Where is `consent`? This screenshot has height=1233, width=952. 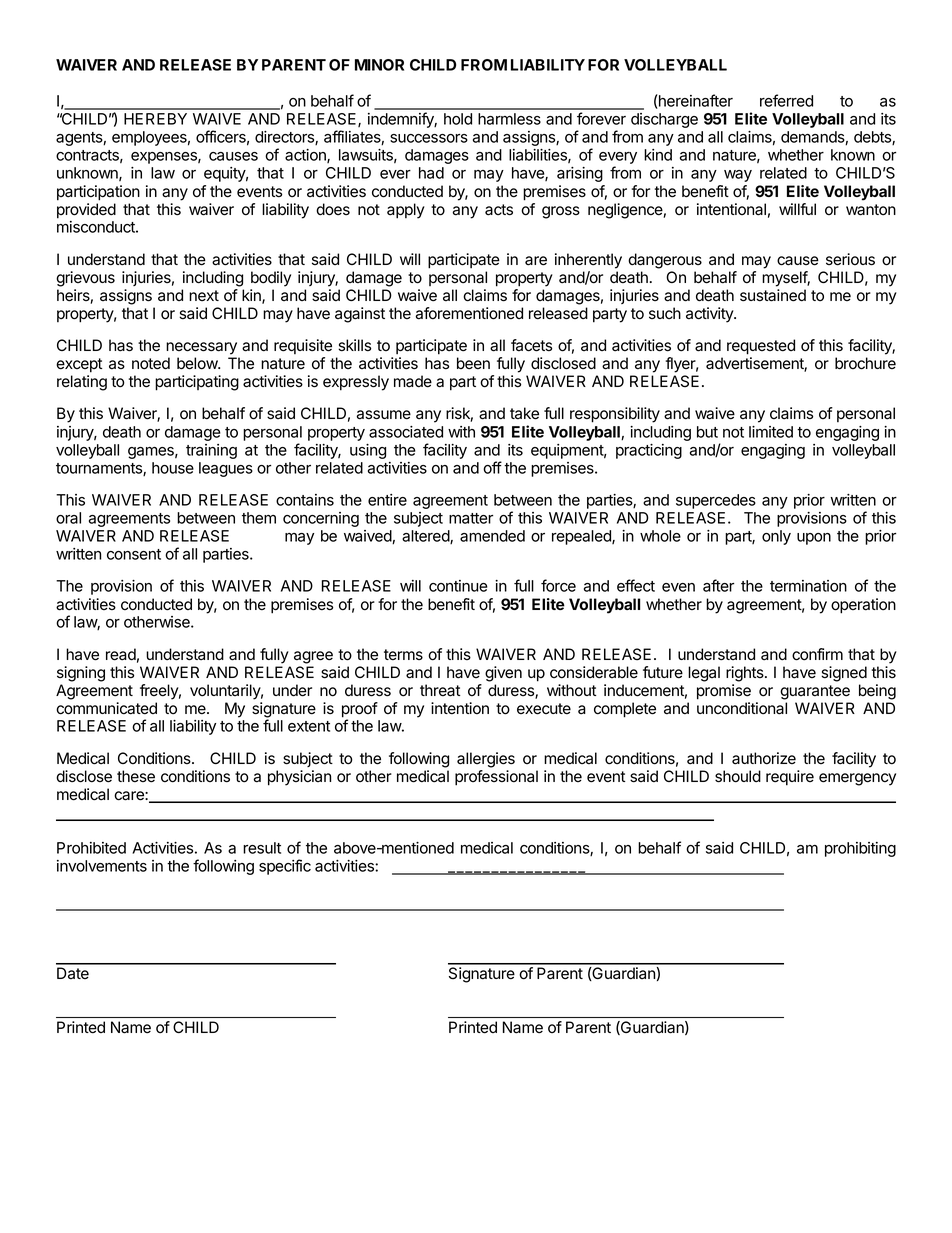 consent is located at coordinates (134, 554).
